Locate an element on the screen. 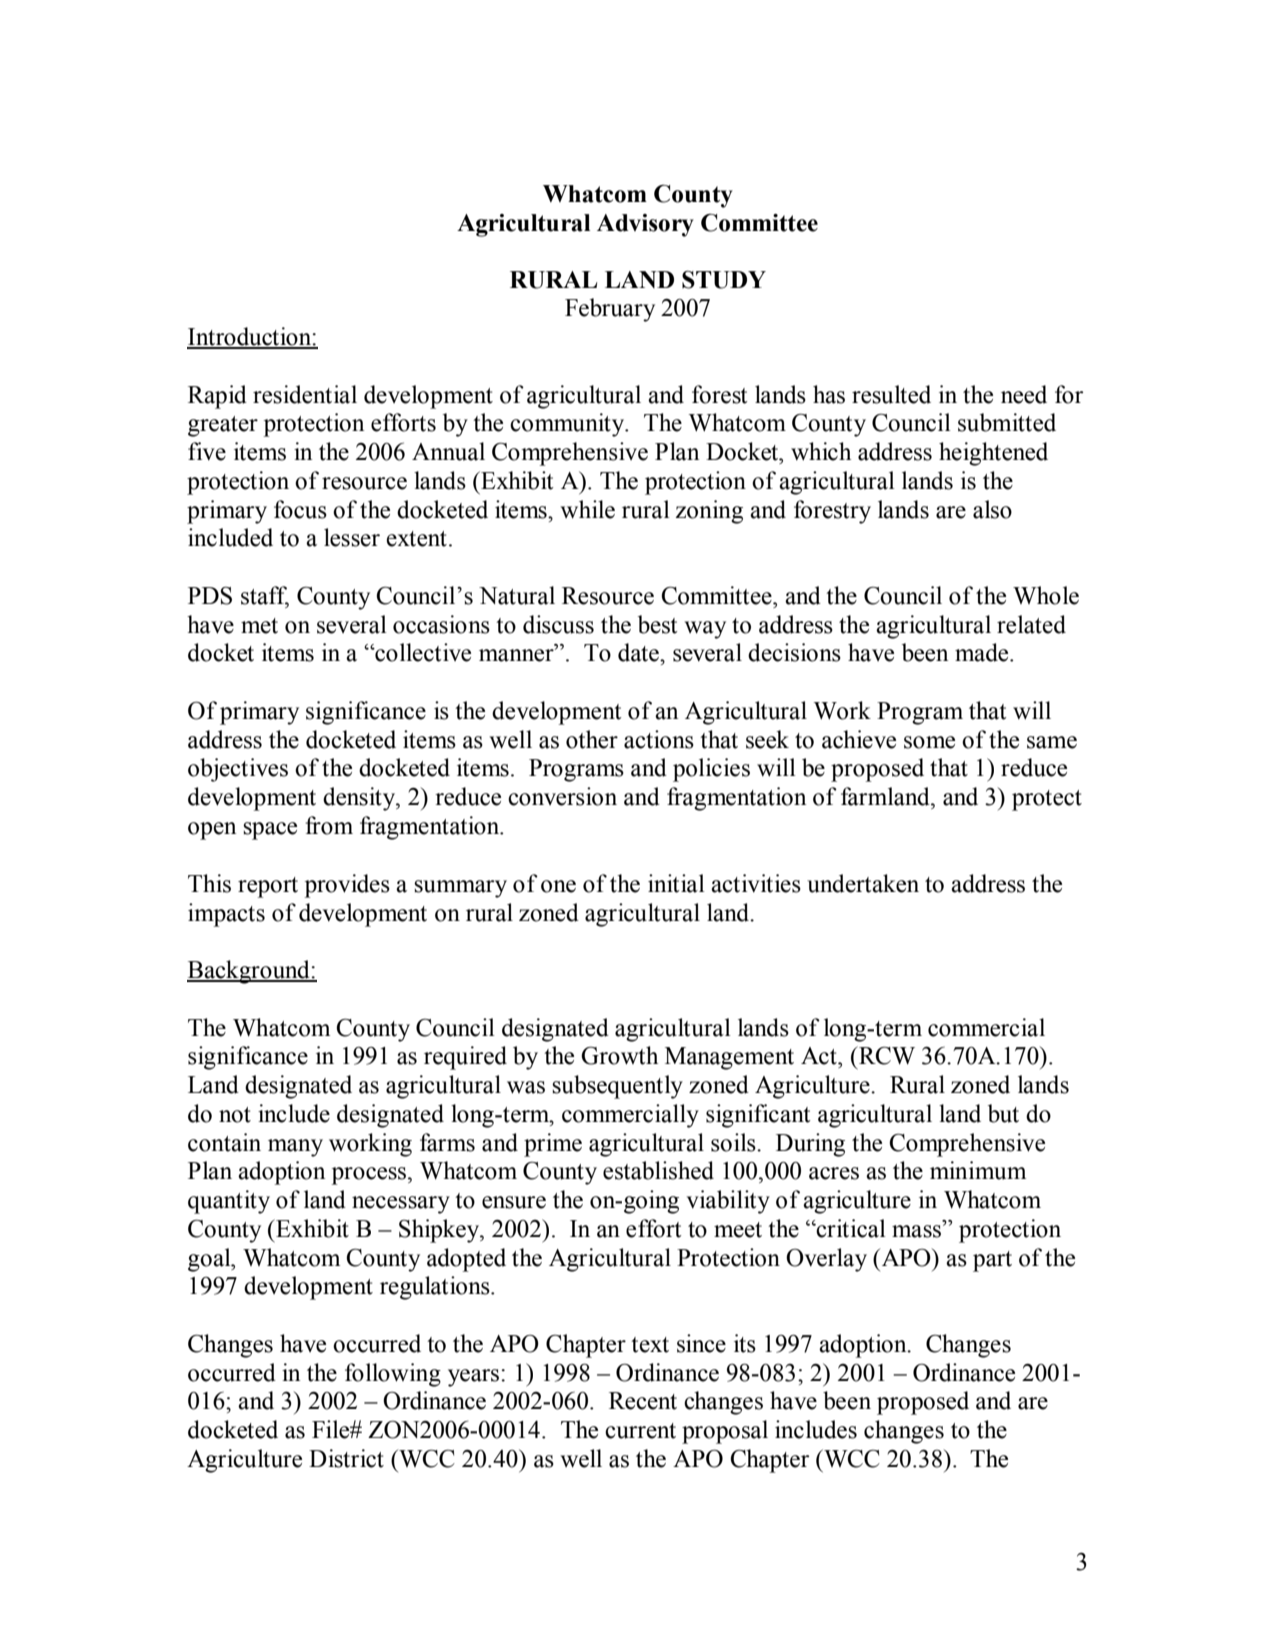  current is located at coordinates (640, 1431).
